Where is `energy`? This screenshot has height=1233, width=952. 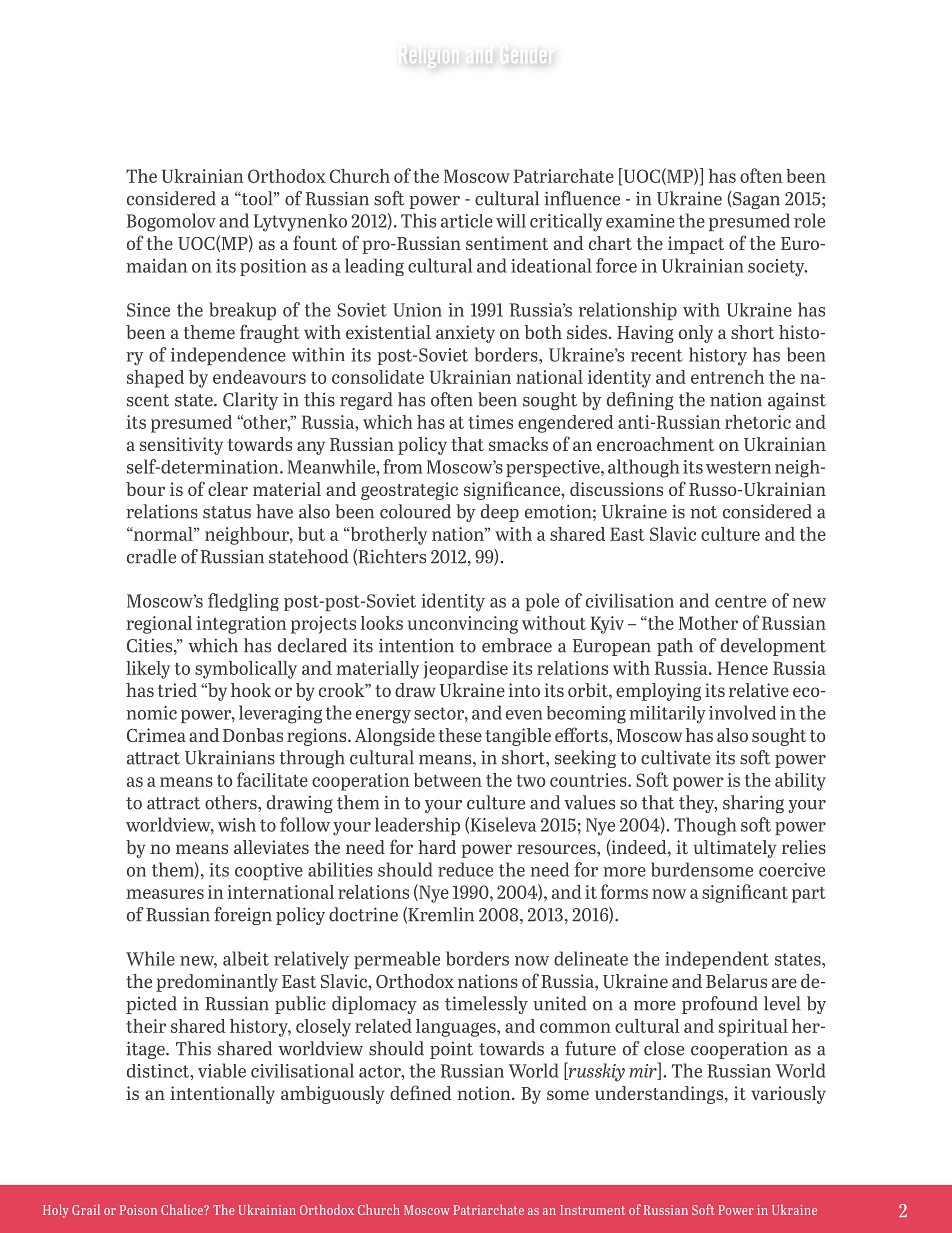 energy is located at coordinates (383, 716).
